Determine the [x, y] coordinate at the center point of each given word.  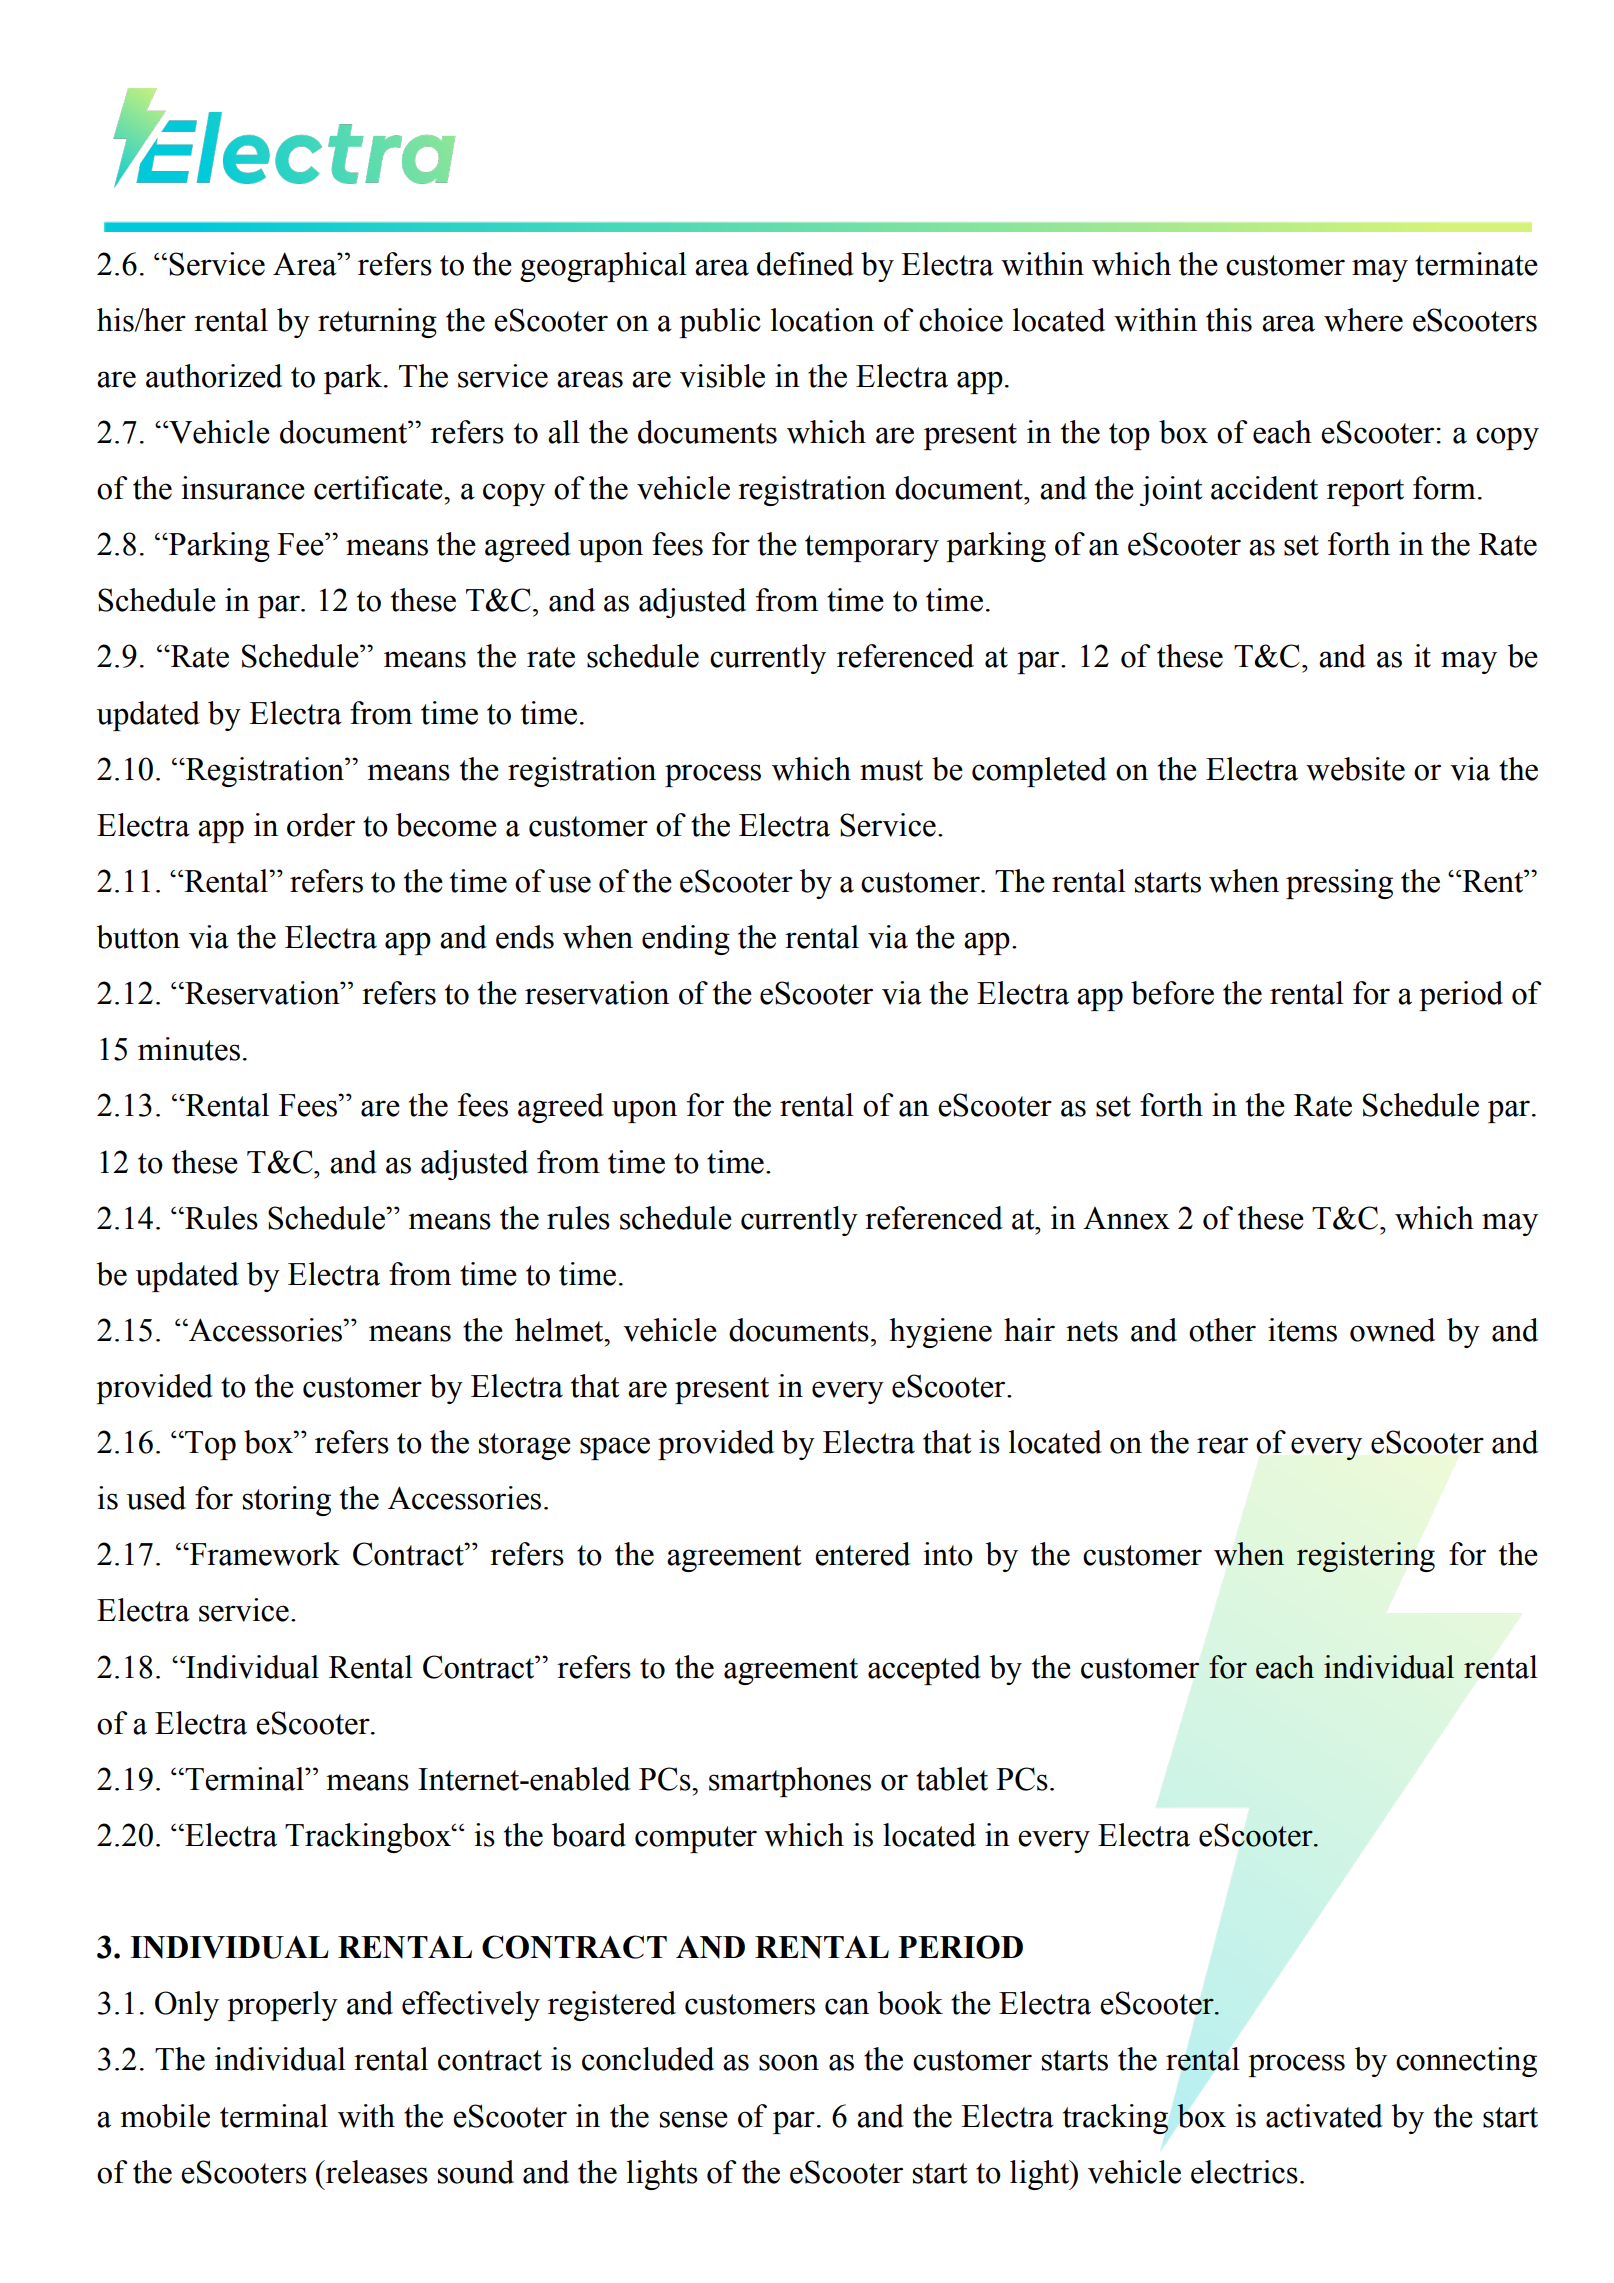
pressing [1339, 884]
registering [1366, 1557]
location [822, 320]
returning [377, 323]
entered [862, 1554]
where [1363, 320]
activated [1324, 2116]
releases [376, 2172]
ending [686, 940]
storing [287, 1501]
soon [789, 2062]
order [321, 825]
